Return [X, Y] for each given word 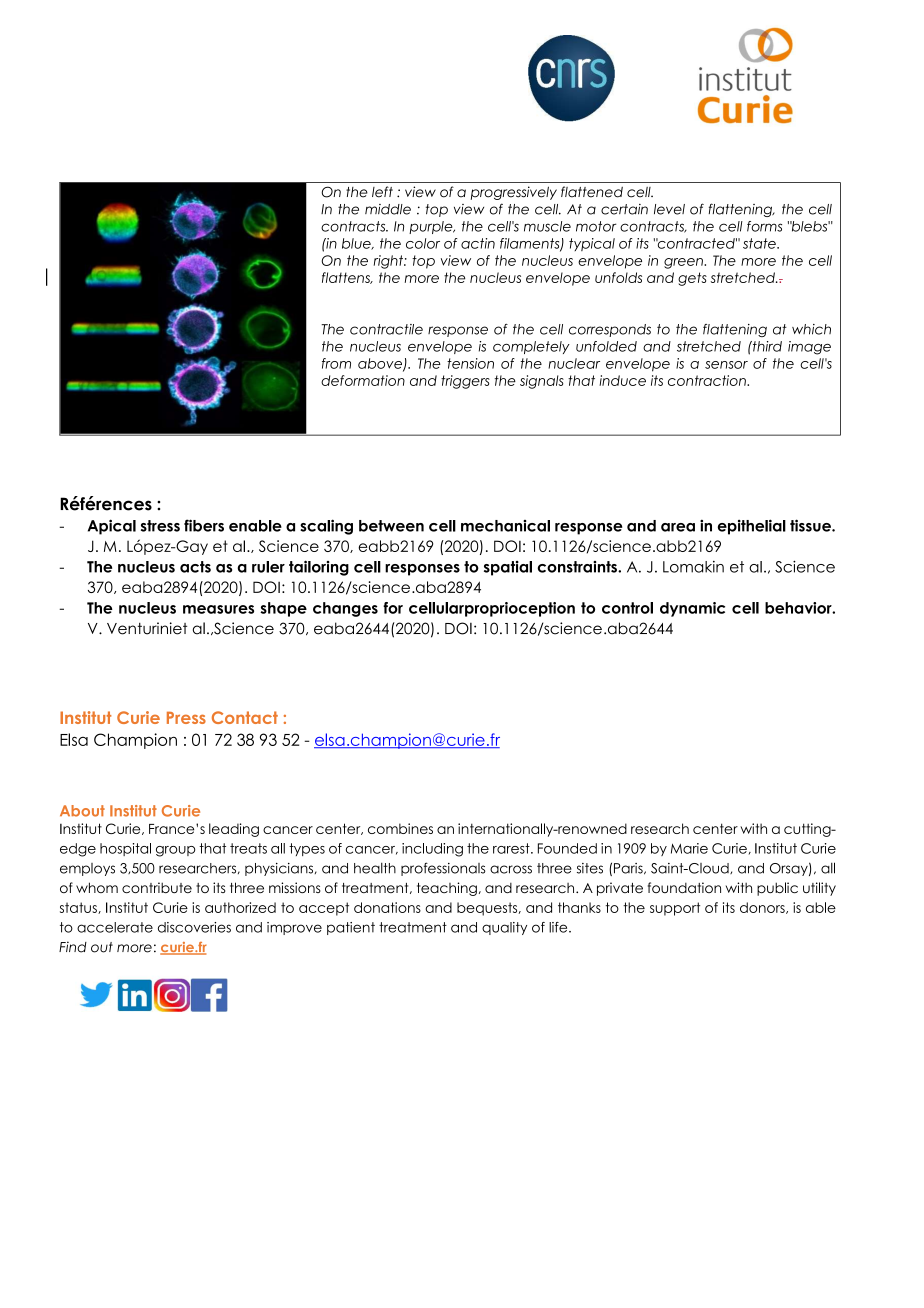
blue [357, 244]
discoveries [194, 927]
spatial [508, 568]
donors [763, 908]
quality [504, 928]
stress [160, 526]
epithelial [752, 527]
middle [388, 209]
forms [764, 226]
